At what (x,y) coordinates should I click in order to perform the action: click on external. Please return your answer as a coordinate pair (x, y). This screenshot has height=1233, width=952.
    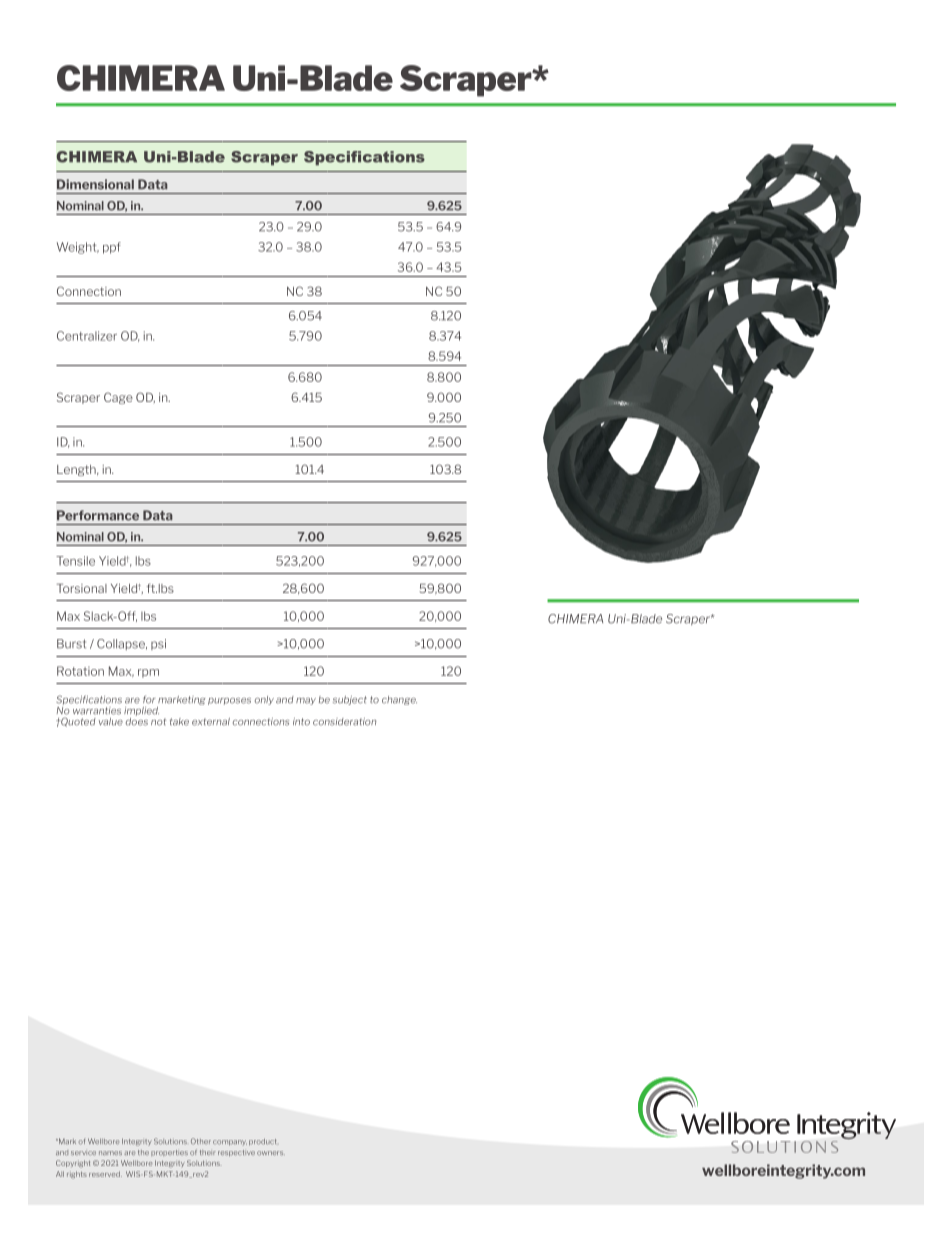
    Looking at the image, I should click on (211, 722).
